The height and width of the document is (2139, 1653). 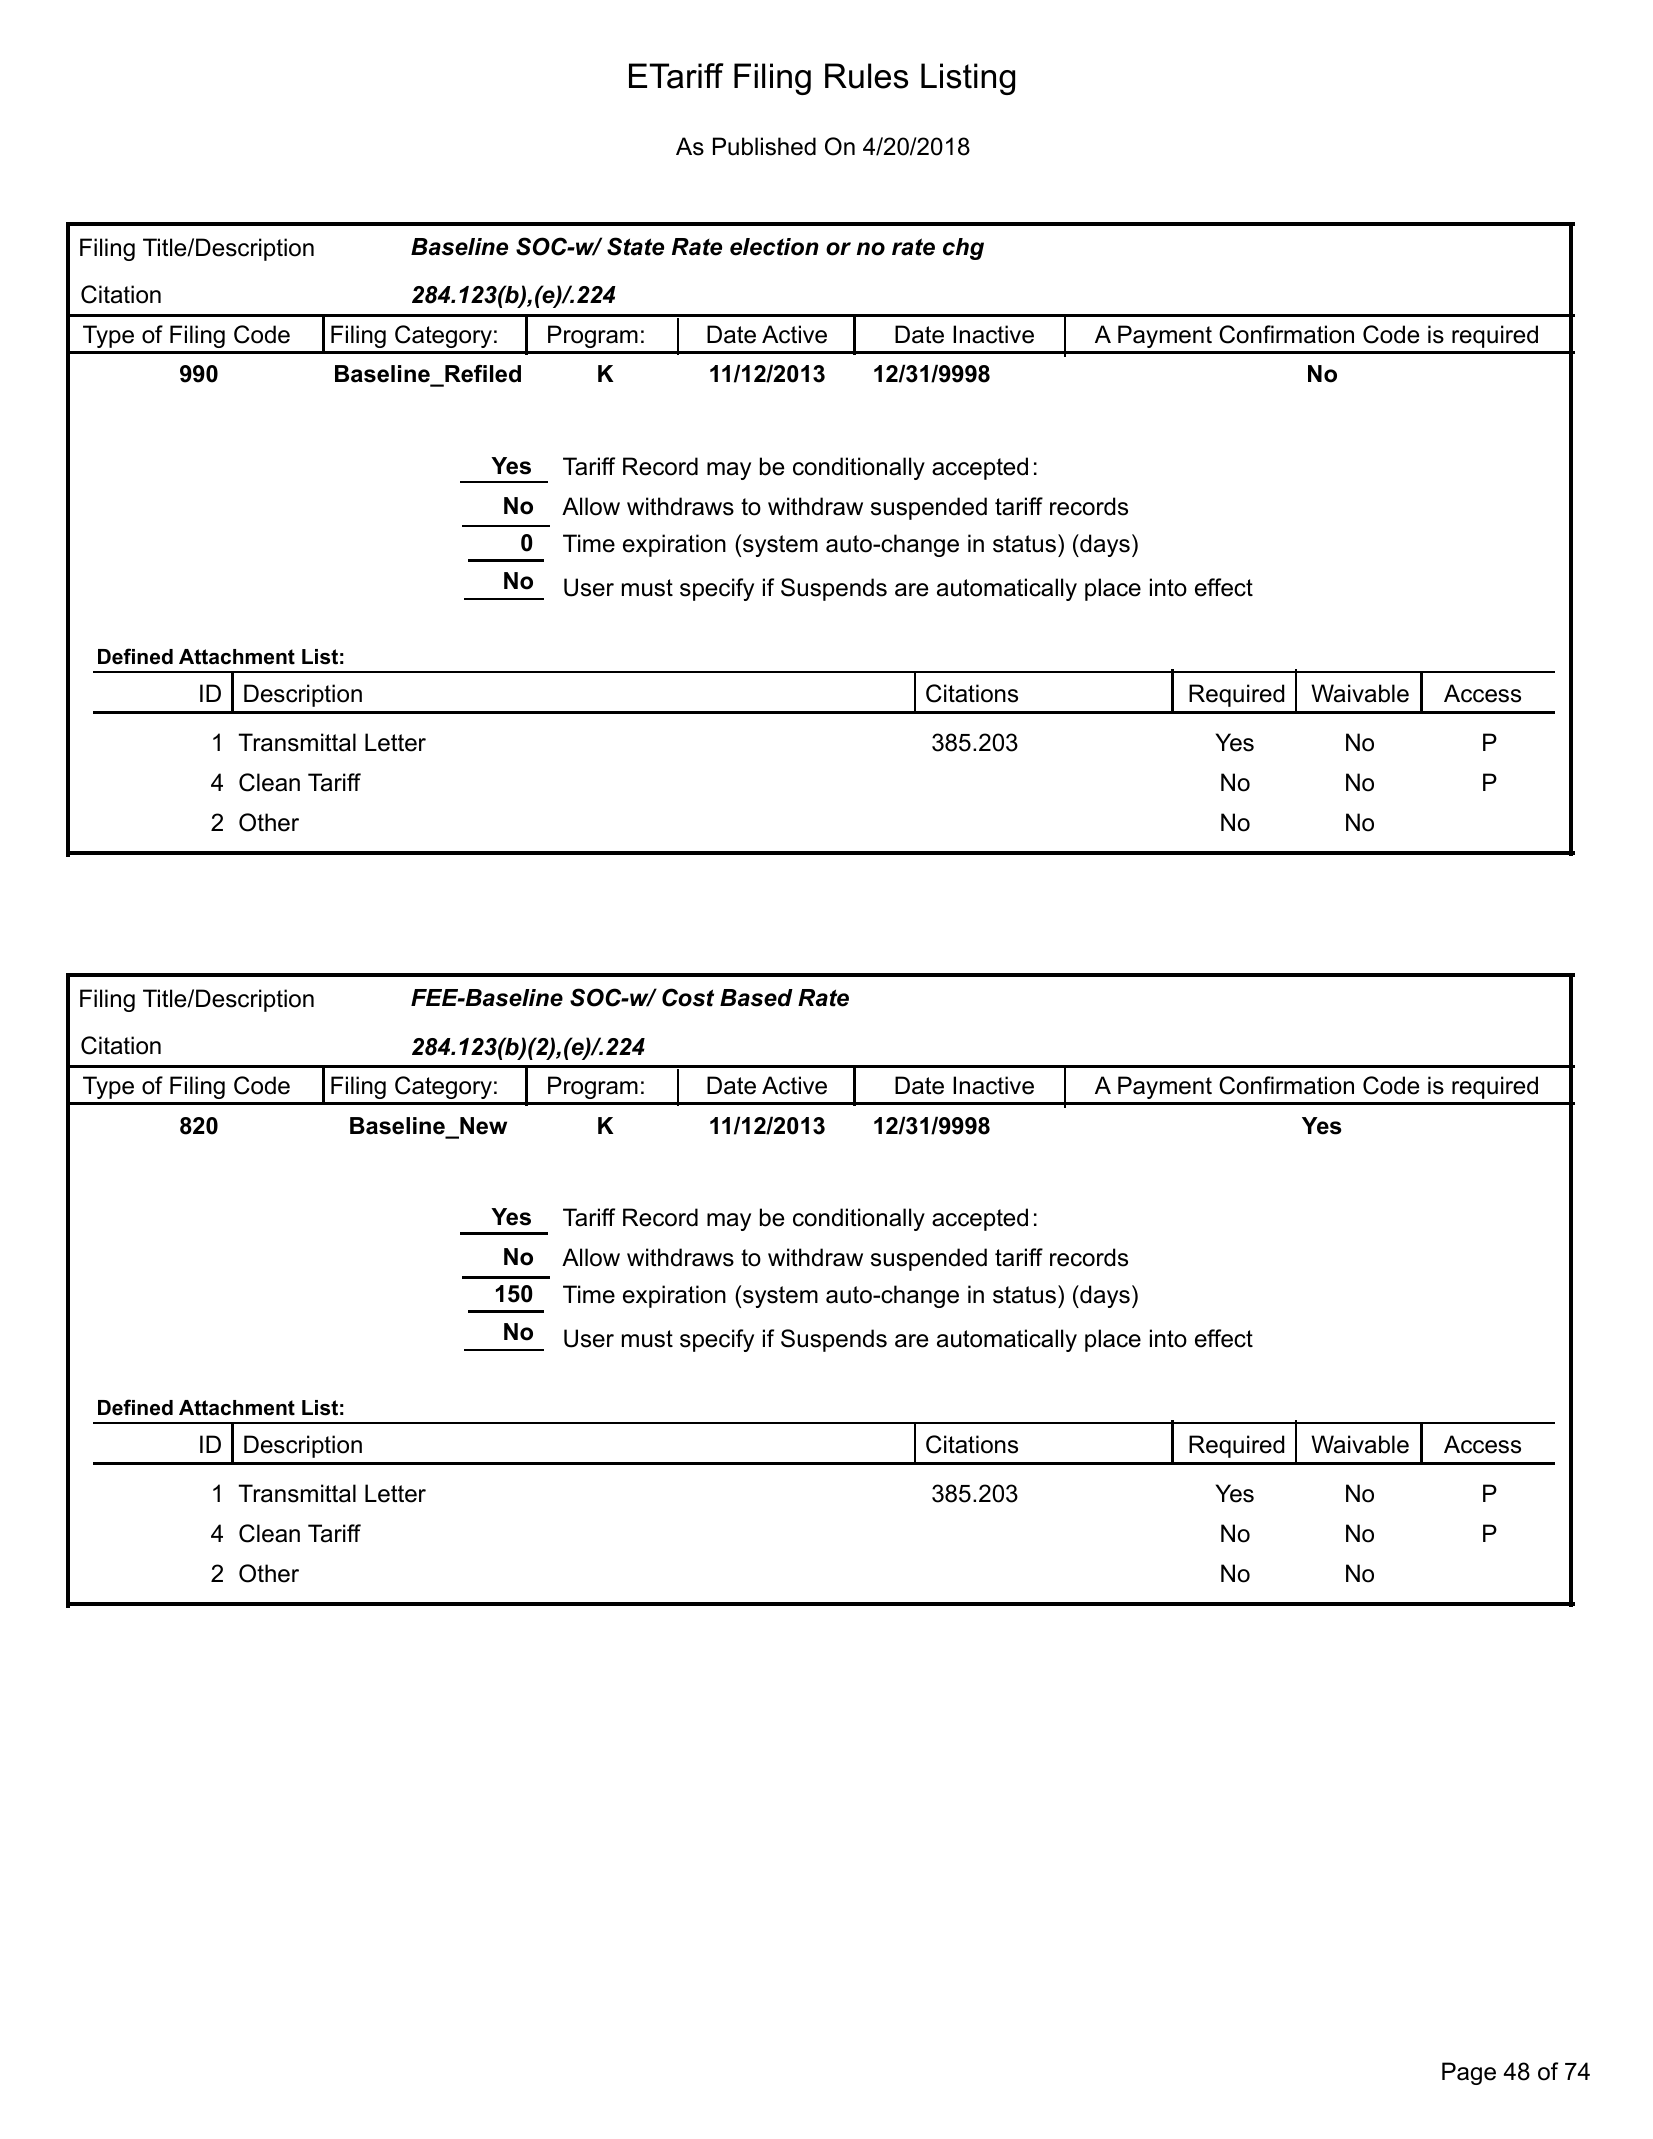 What do you see at coordinates (635, 246) in the document?
I see `State` at bounding box center [635, 246].
